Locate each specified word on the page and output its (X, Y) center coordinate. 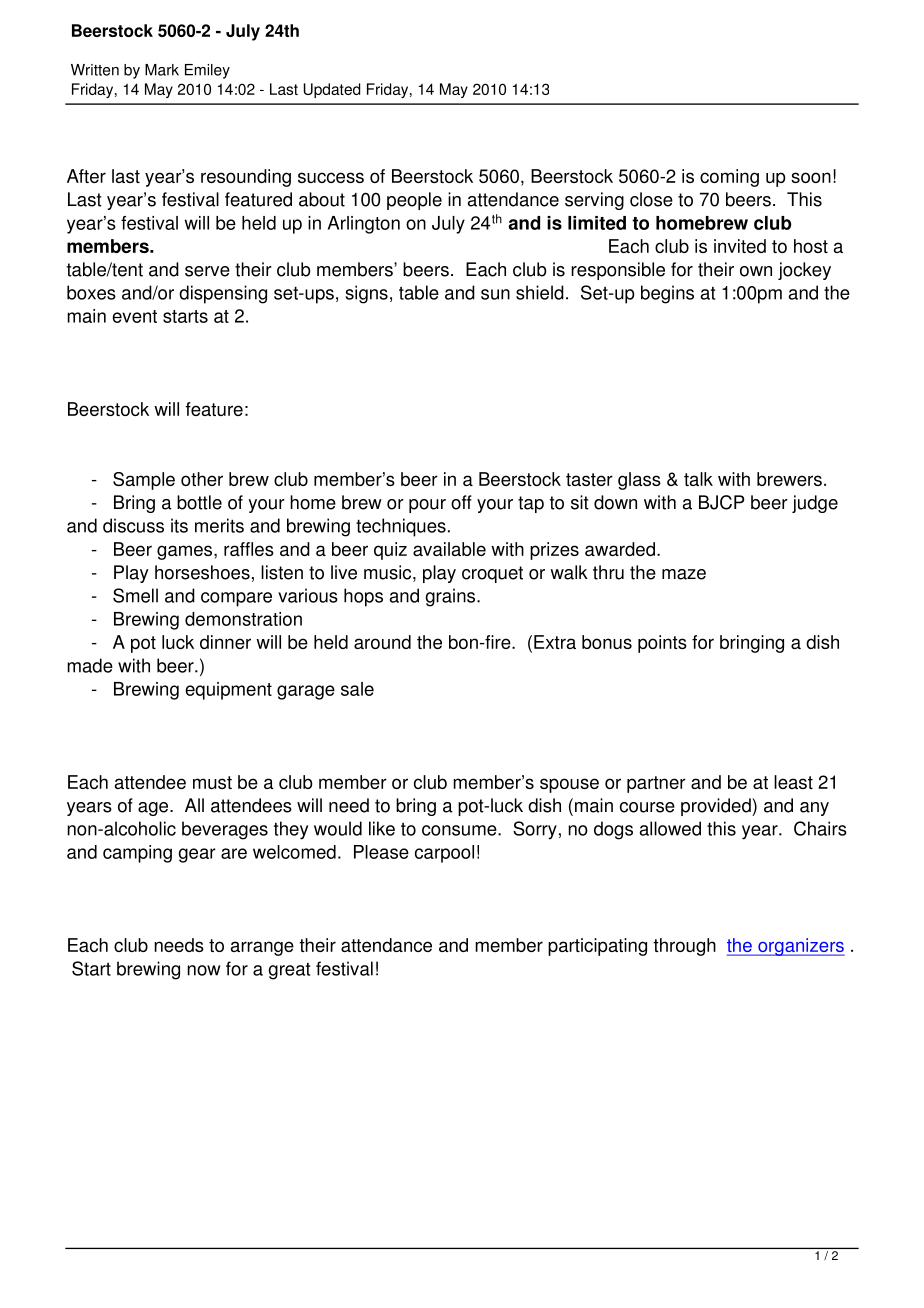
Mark (162, 70)
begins (667, 294)
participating (597, 947)
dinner (225, 642)
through (684, 947)
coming (729, 178)
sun (495, 294)
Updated (332, 90)
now (203, 970)
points (662, 644)
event (134, 316)
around (382, 642)
